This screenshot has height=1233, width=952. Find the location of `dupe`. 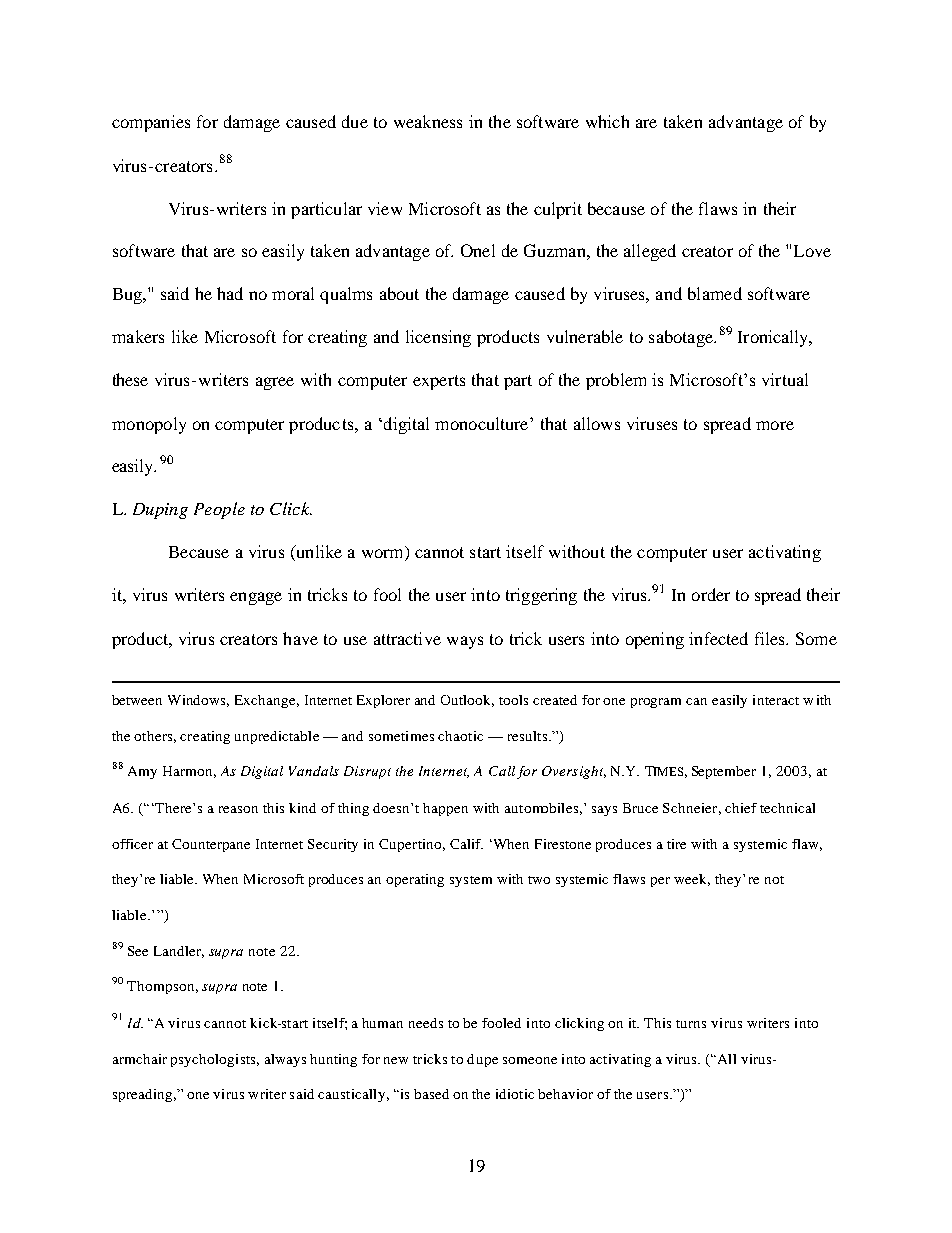

dupe is located at coordinates (482, 1060).
